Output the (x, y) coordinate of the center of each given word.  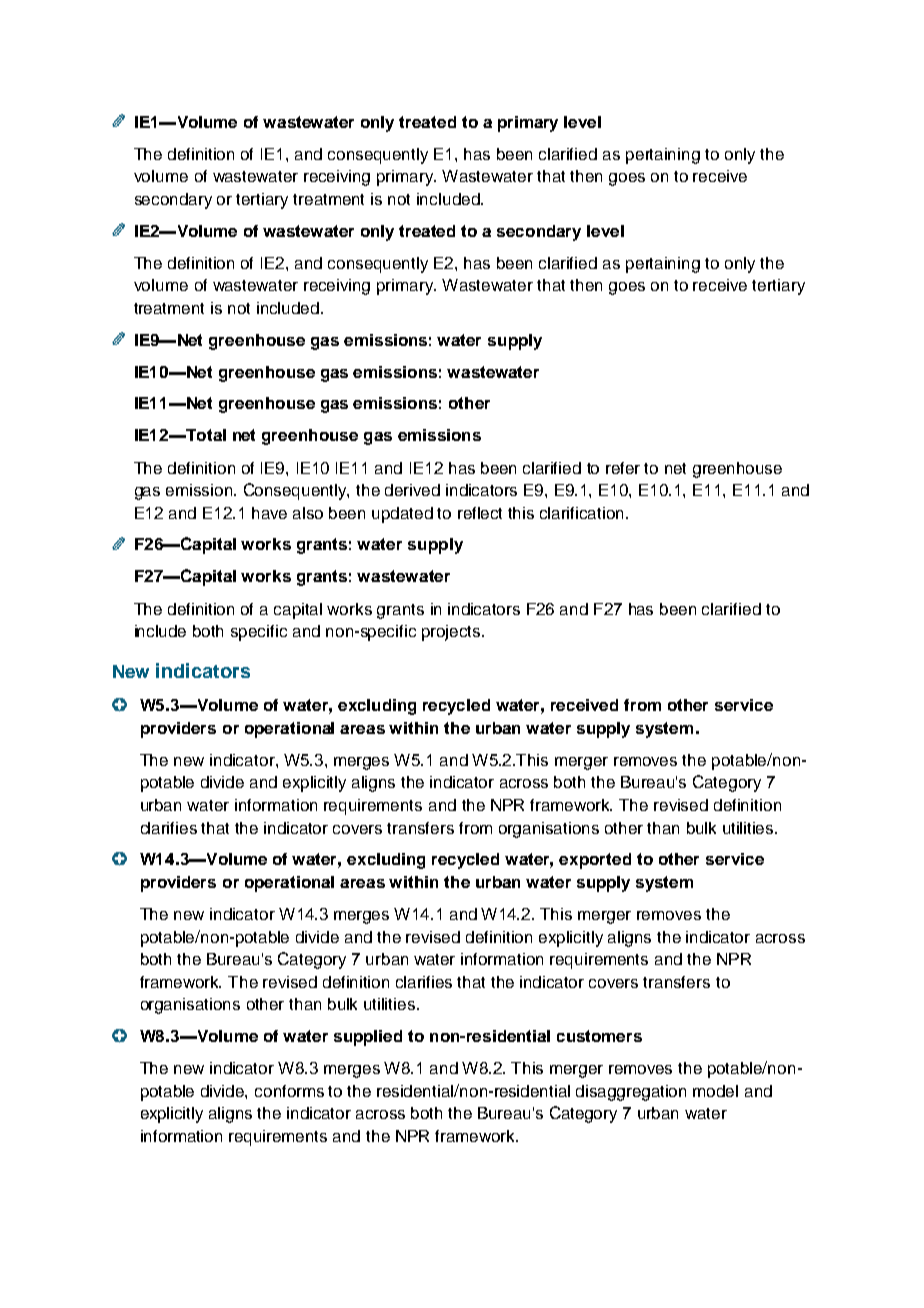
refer (623, 468)
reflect (480, 513)
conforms (289, 1091)
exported (595, 861)
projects (452, 633)
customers (599, 1036)
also (308, 513)
